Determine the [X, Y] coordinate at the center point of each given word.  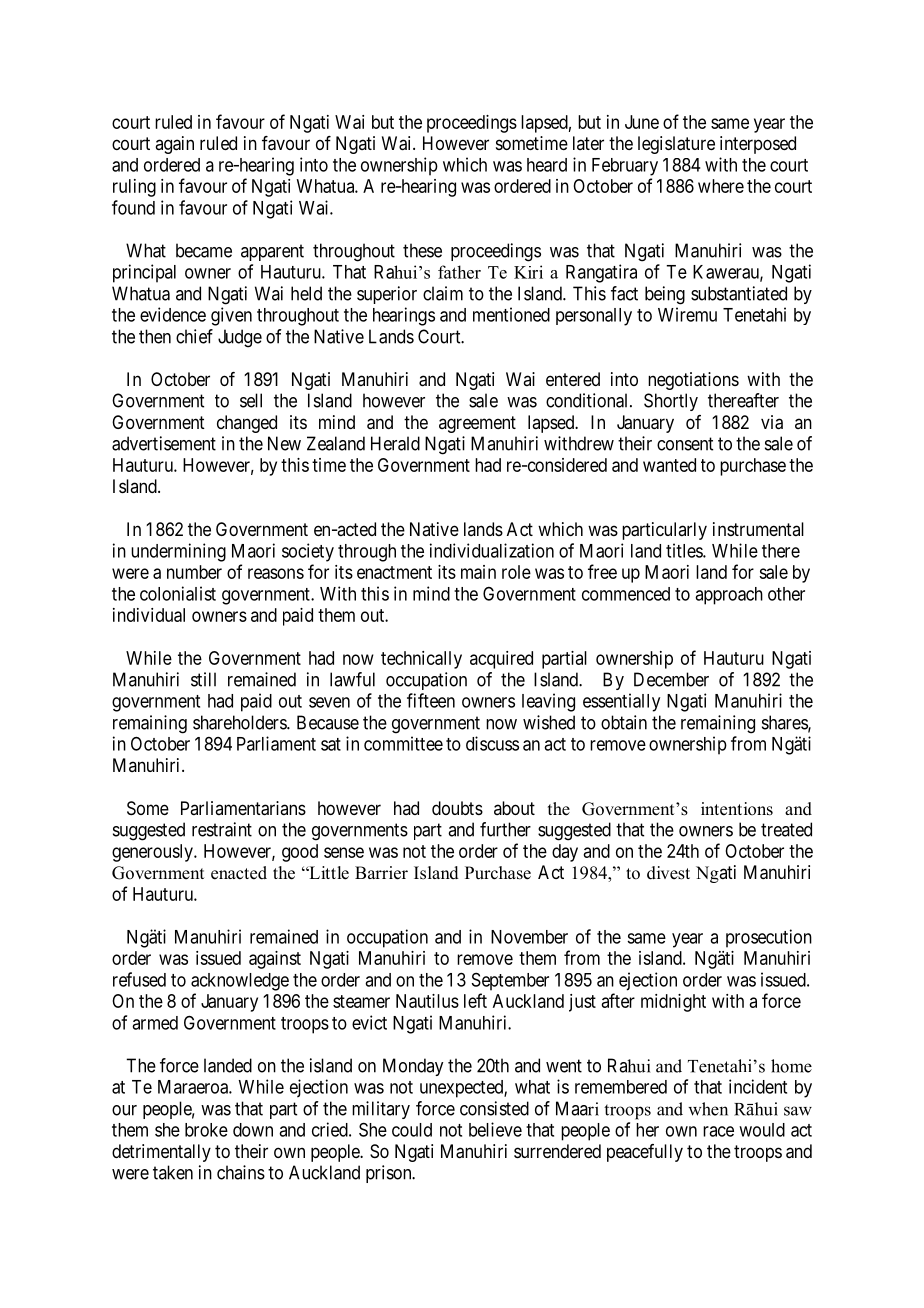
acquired [501, 660]
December [671, 679]
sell [251, 400]
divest [668, 873]
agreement [477, 424]
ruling [134, 188]
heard [547, 165]
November [529, 937]
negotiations [693, 381]
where [721, 186]
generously [153, 853]
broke [206, 1130]
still [203, 679]
